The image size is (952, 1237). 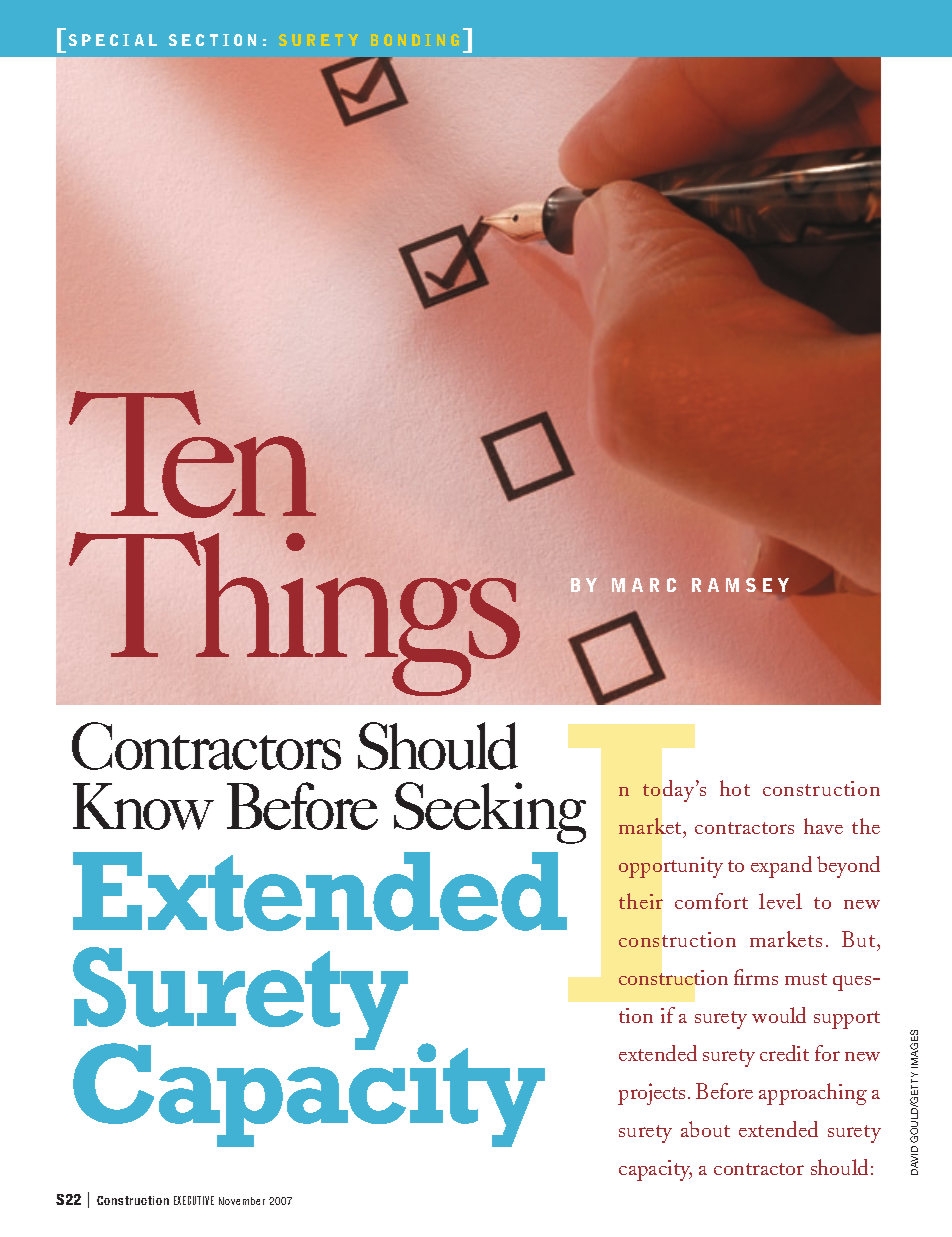 I want to click on level, so click(x=780, y=901).
